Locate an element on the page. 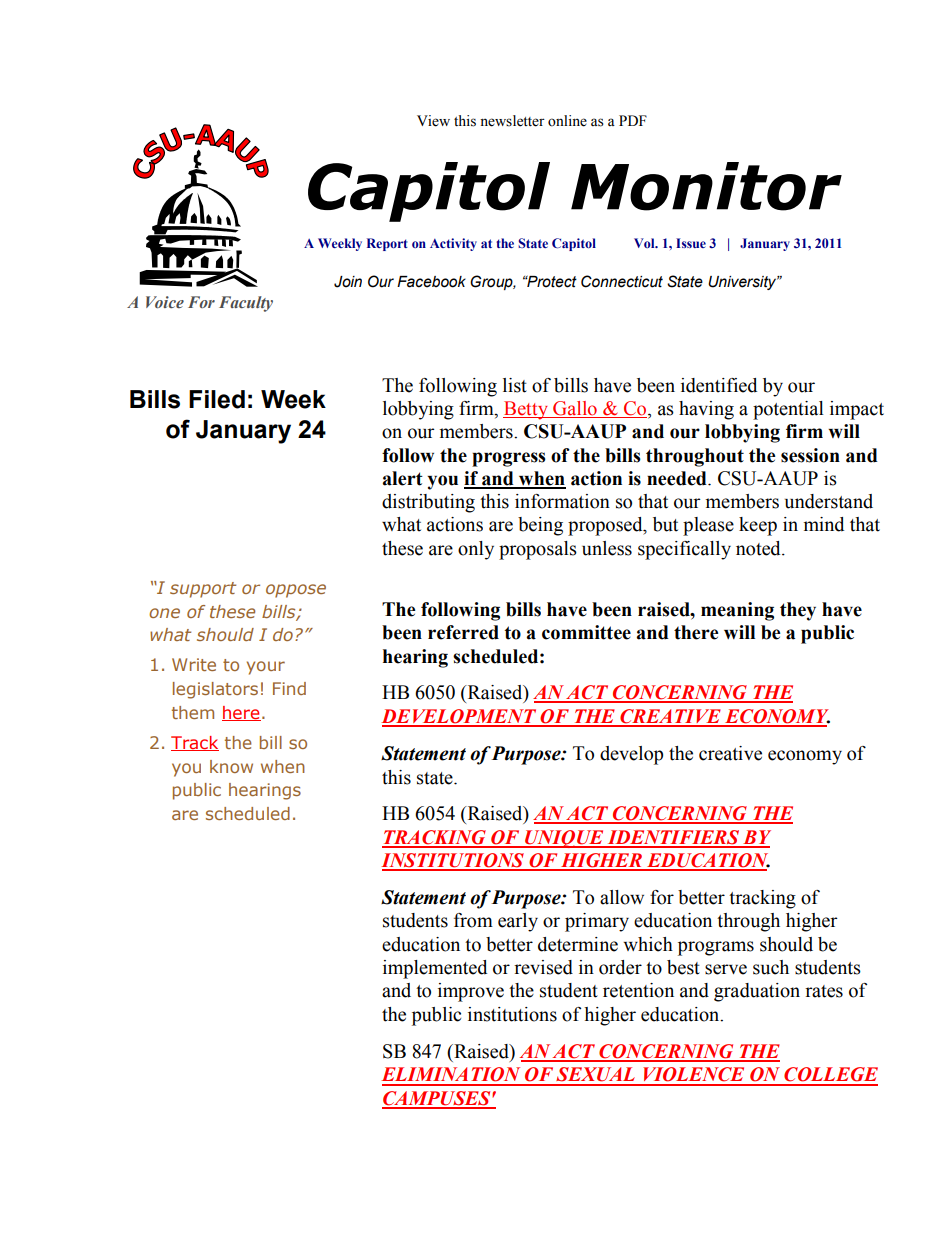 This document has height=1233, width=952. support is located at coordinates (203, 590).
